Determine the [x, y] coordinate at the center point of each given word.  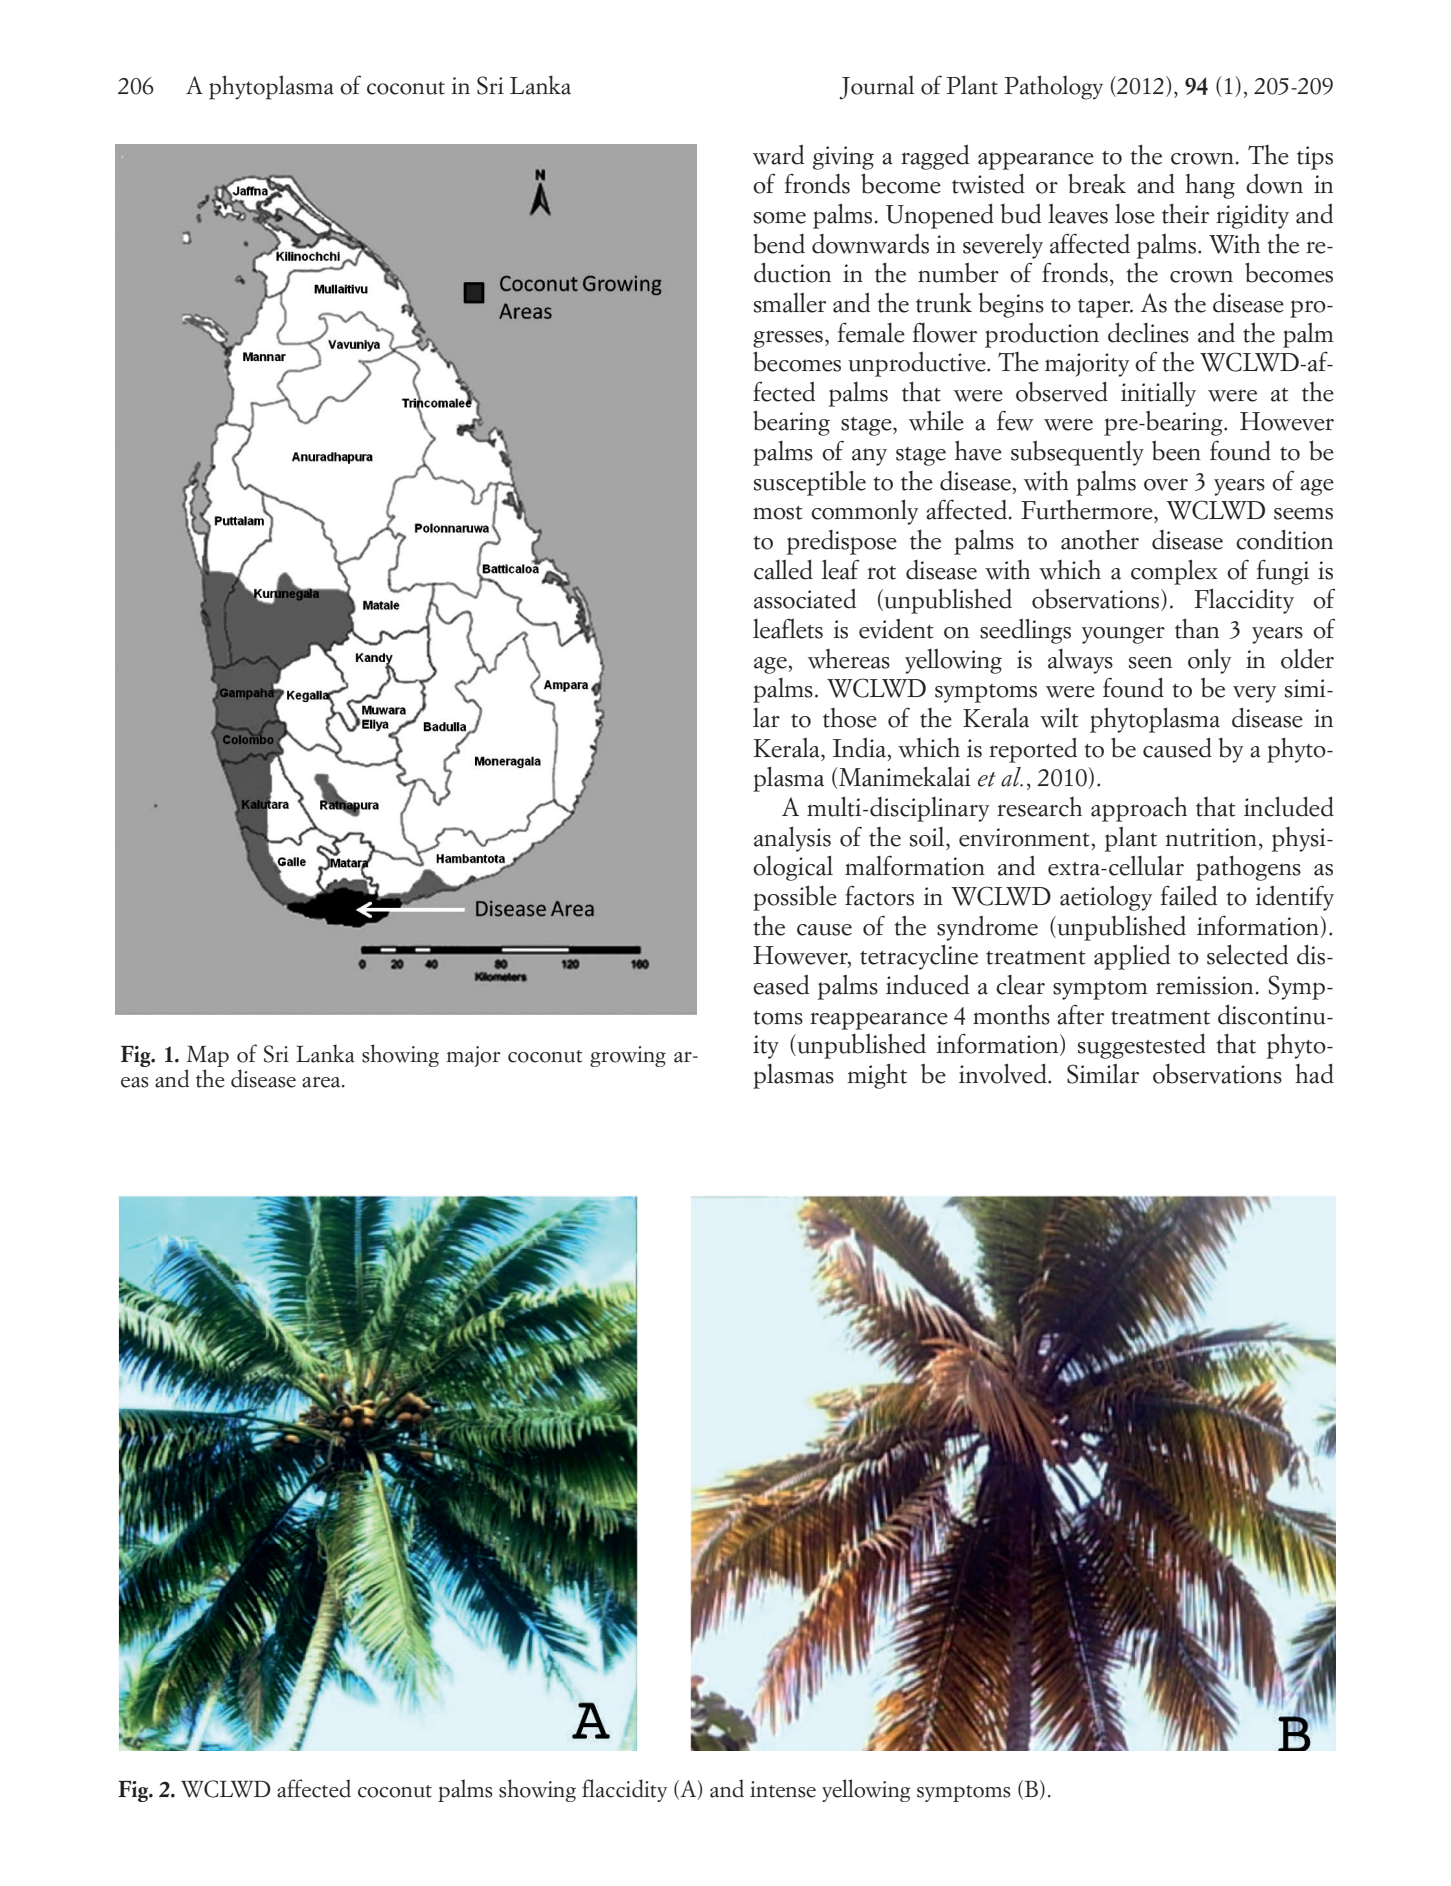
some [780, 217]
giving [843, 158]
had [1314, 1073]
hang [1210, 186]
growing [628, 1056]
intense [783, 1789]
